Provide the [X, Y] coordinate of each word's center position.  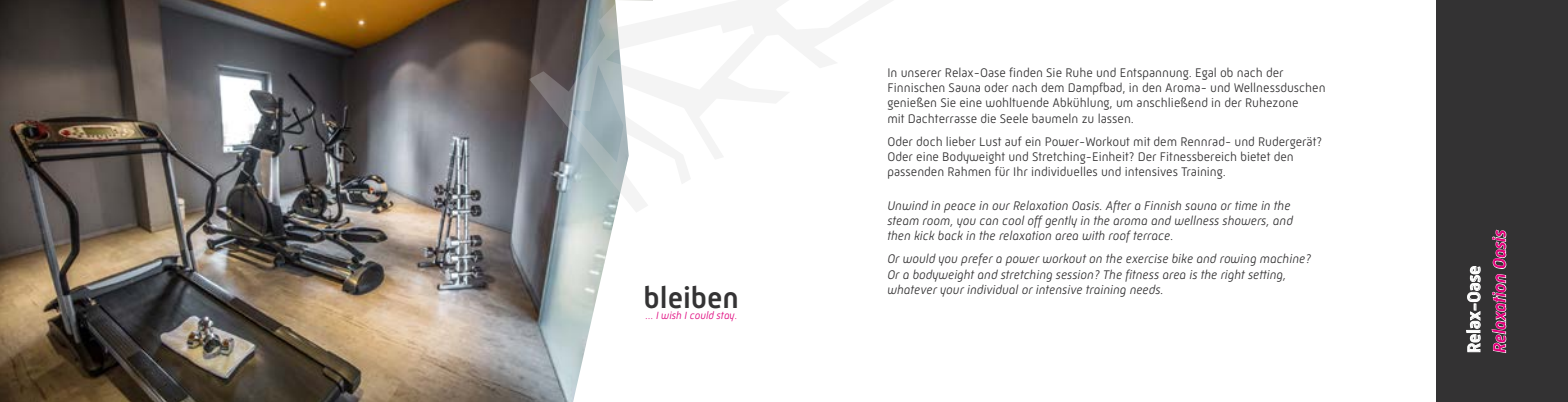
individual [993, 289]
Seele [1014, 118]
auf [1013, 141]
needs [1146, 289]
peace [960, 208]
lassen [1115, 118]
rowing [1238, 260]
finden [1025, 72]
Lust [990, 141]
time [1246, 205]
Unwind [908, 205]
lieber [961, 141]
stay [726, 316]
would [919, 258]
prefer [977, 259]
